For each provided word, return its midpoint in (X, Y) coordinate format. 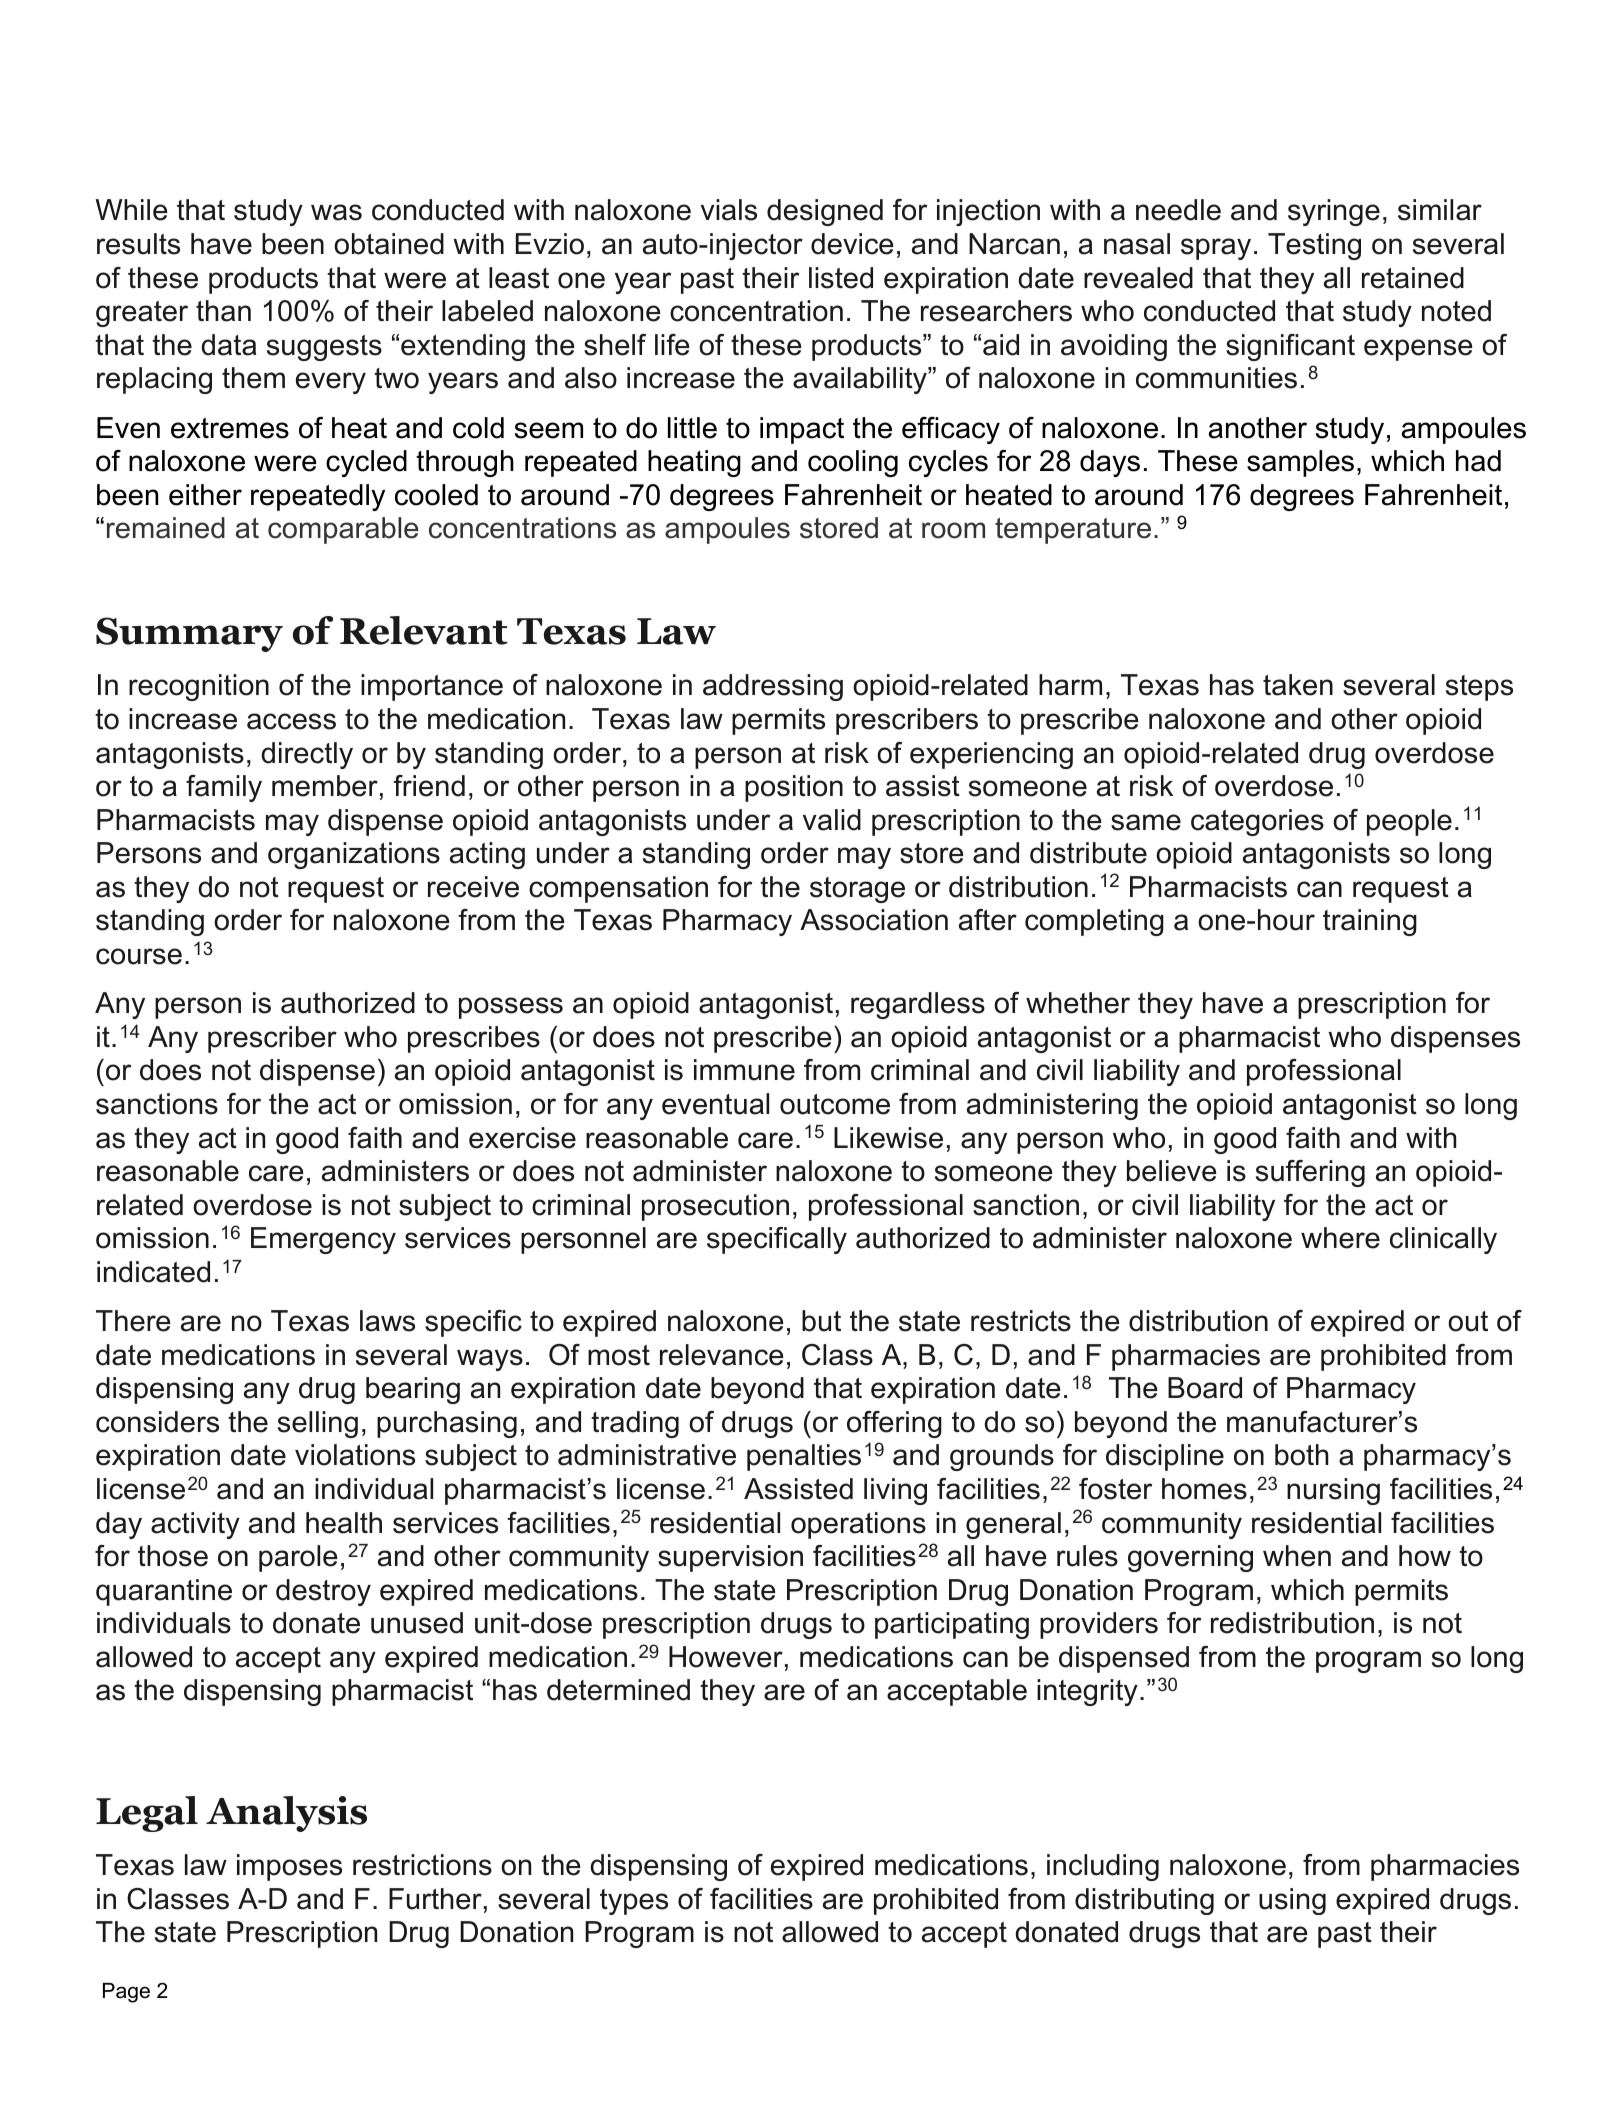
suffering (1310, 1173)
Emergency (323, 1240)
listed (841, 278)
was (336, 212)
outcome (835, 1104)
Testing (1314, 246)
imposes (289, 1867)
